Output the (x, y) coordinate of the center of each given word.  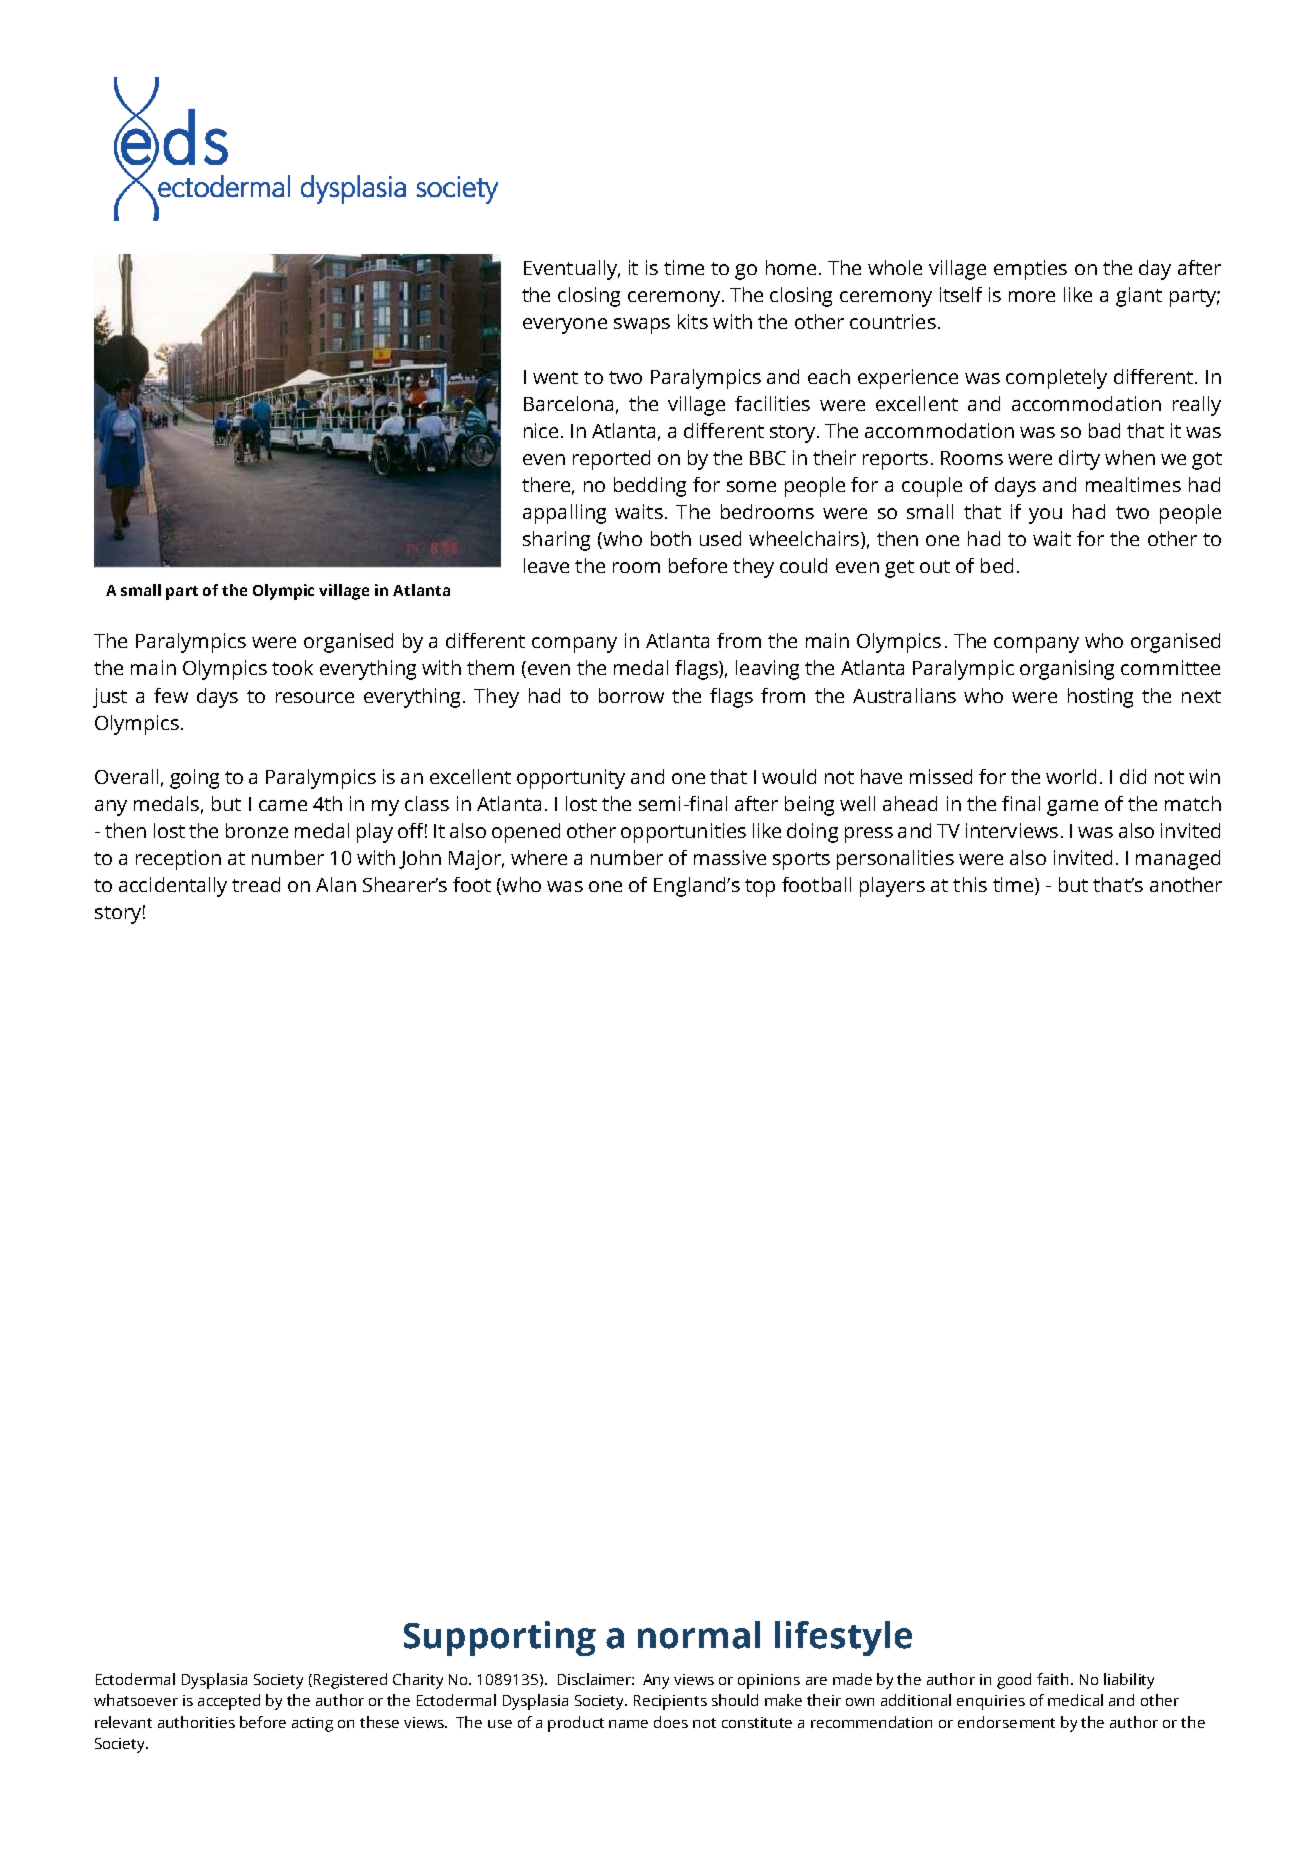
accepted (229, 1702)
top (760, 888)
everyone (565, 326)
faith (1052, 1679)
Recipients (670, 1702)
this (970, 884)
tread (256, 884)
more (1032, 296)
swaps (642, 326)
